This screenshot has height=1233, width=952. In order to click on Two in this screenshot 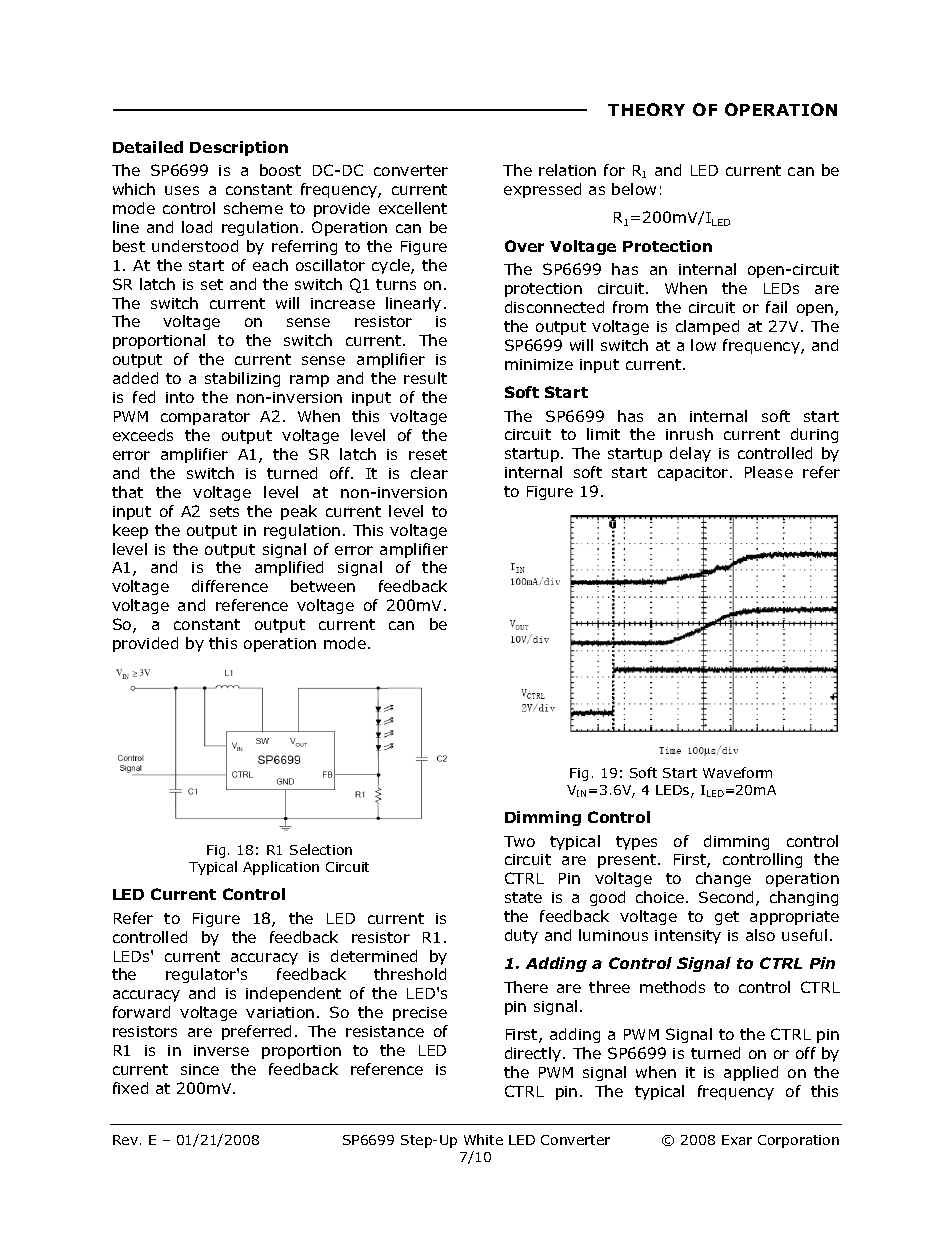, I will do `click(519, 841)`.
